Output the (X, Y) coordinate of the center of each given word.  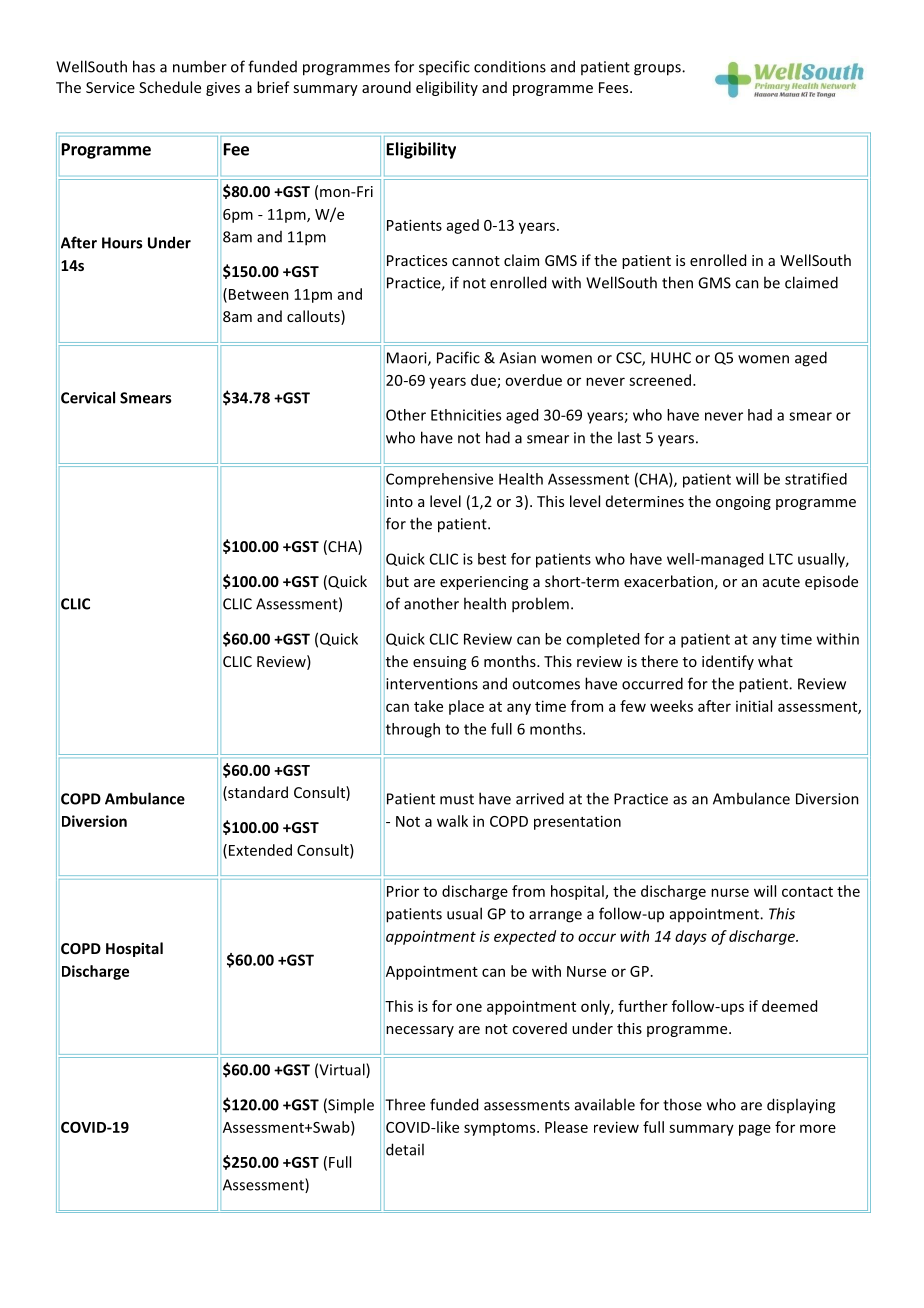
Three (404, 1104)
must (457, 799)
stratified (816, 479)
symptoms (501, 1129)
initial (754, 706)
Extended (260, 850)
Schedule (170, 87)
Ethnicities (466, 415)
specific (444, 67)
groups (658, 70)
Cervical (88, 397)
